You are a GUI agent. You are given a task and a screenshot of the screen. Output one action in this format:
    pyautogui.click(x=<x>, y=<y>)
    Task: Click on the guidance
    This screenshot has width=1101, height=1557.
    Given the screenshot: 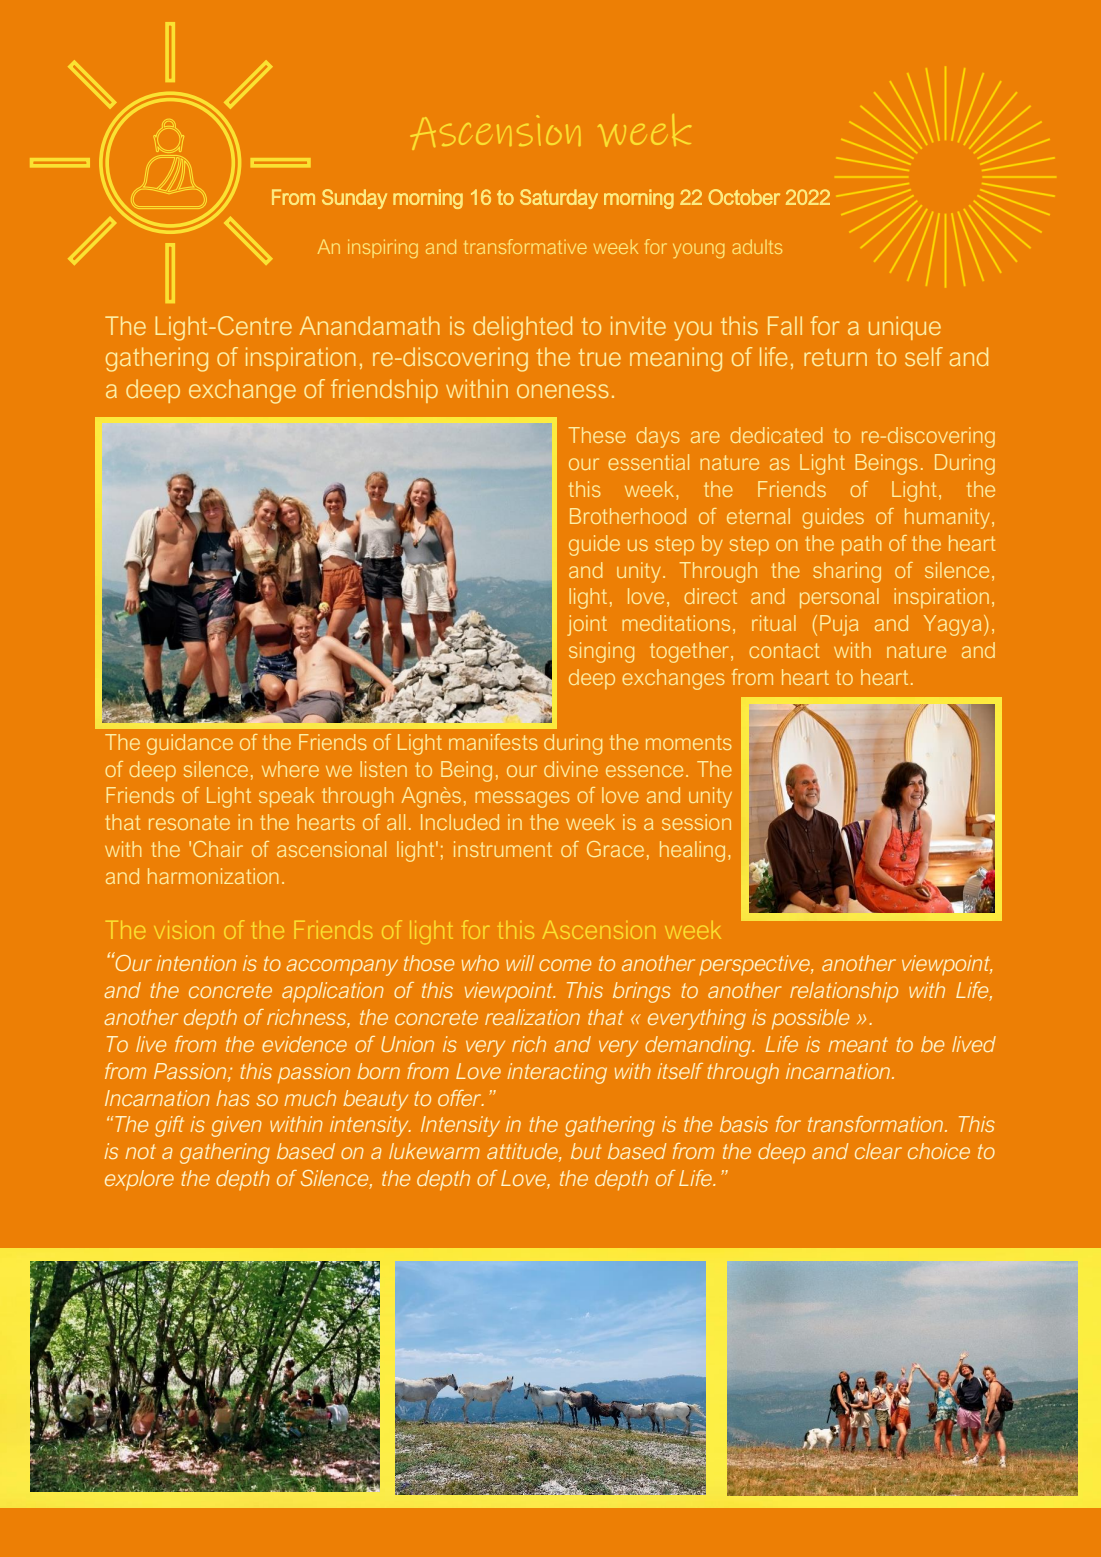 What is the action you would take?
    pyautogui.click(x=190, y=744)
